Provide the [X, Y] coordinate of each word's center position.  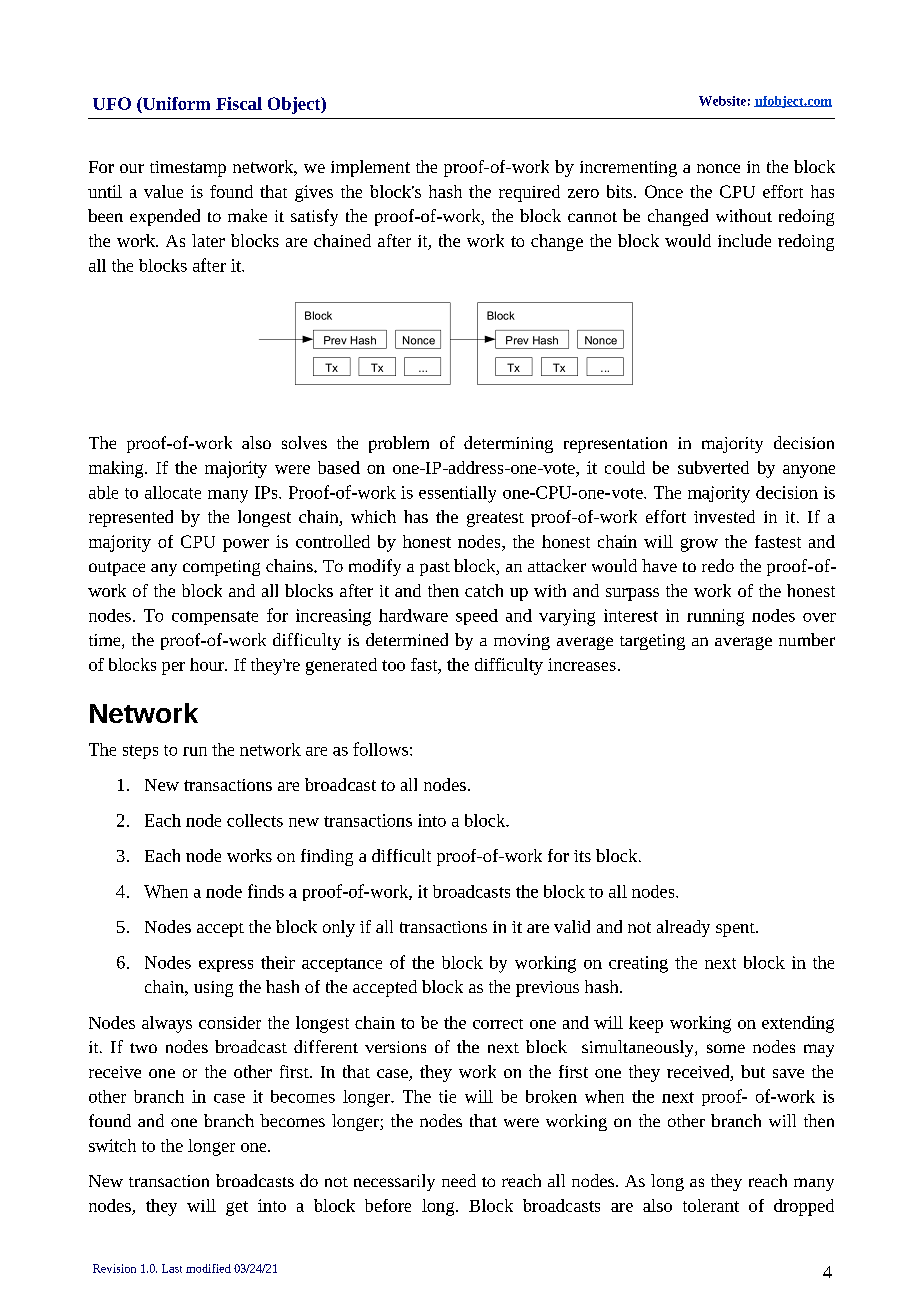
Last [172, 1268]
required [529, 193]
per [173, 668]
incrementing [628, 169]
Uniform [175, 103]
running [715, 617]
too [393, 665]
